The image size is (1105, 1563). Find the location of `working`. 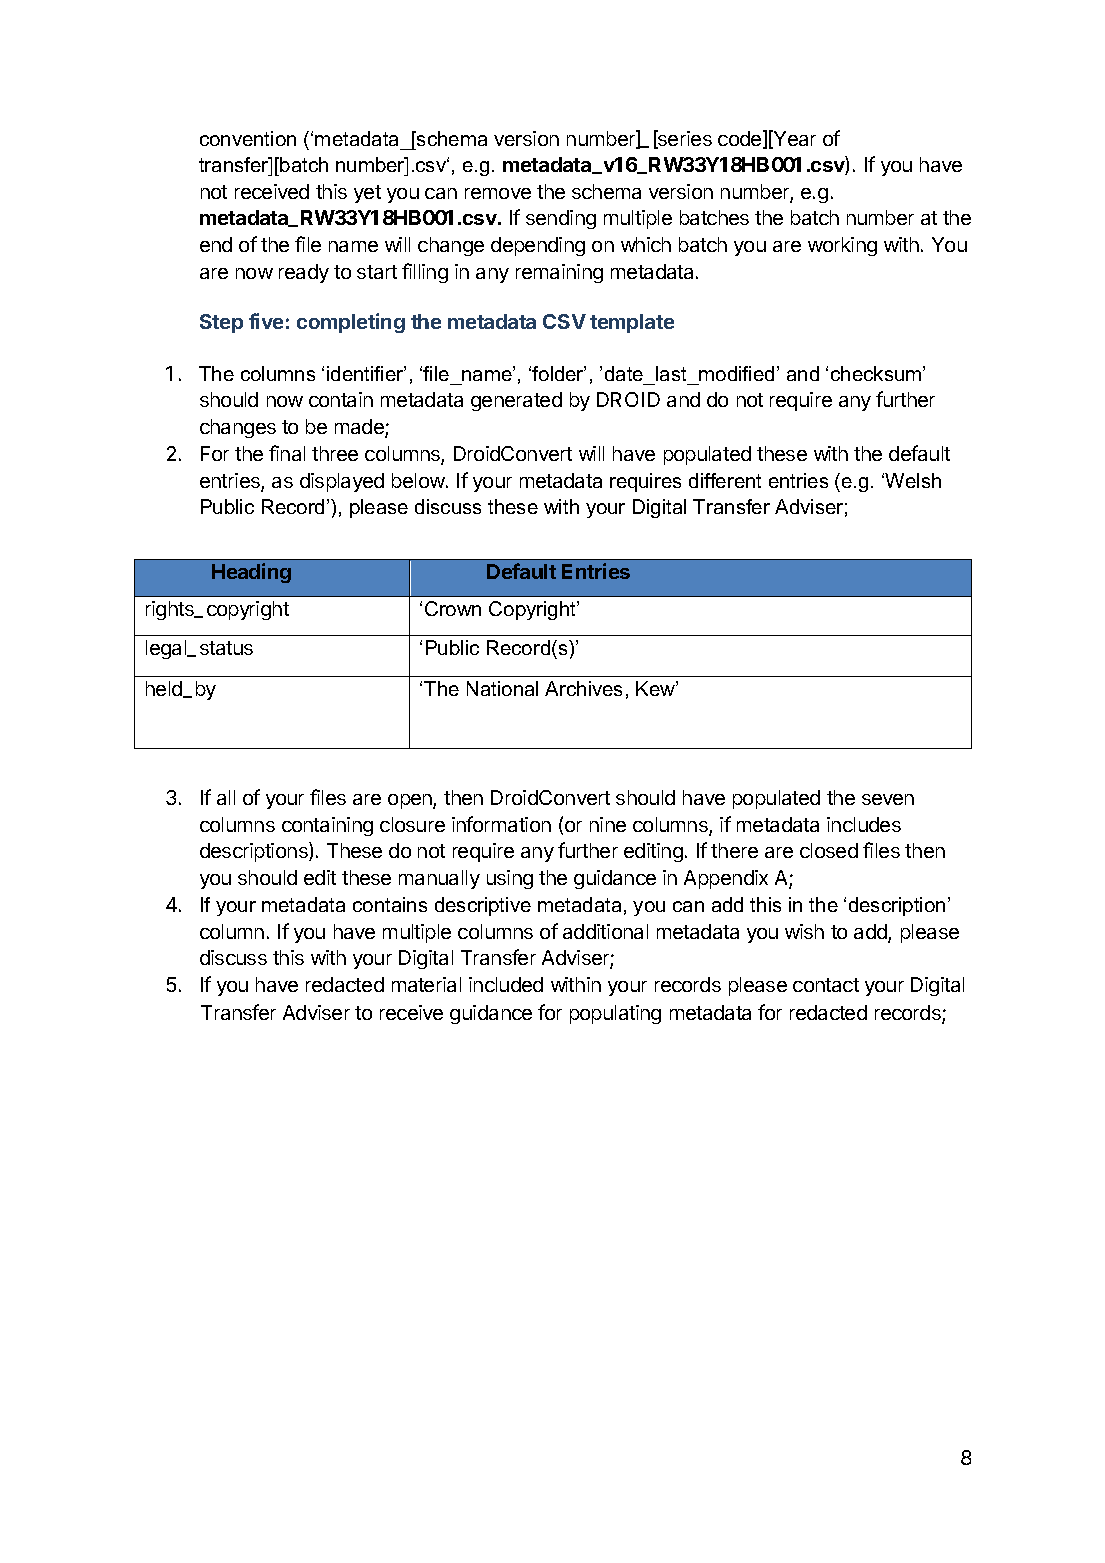

working is located at coordinates (842, 246).
